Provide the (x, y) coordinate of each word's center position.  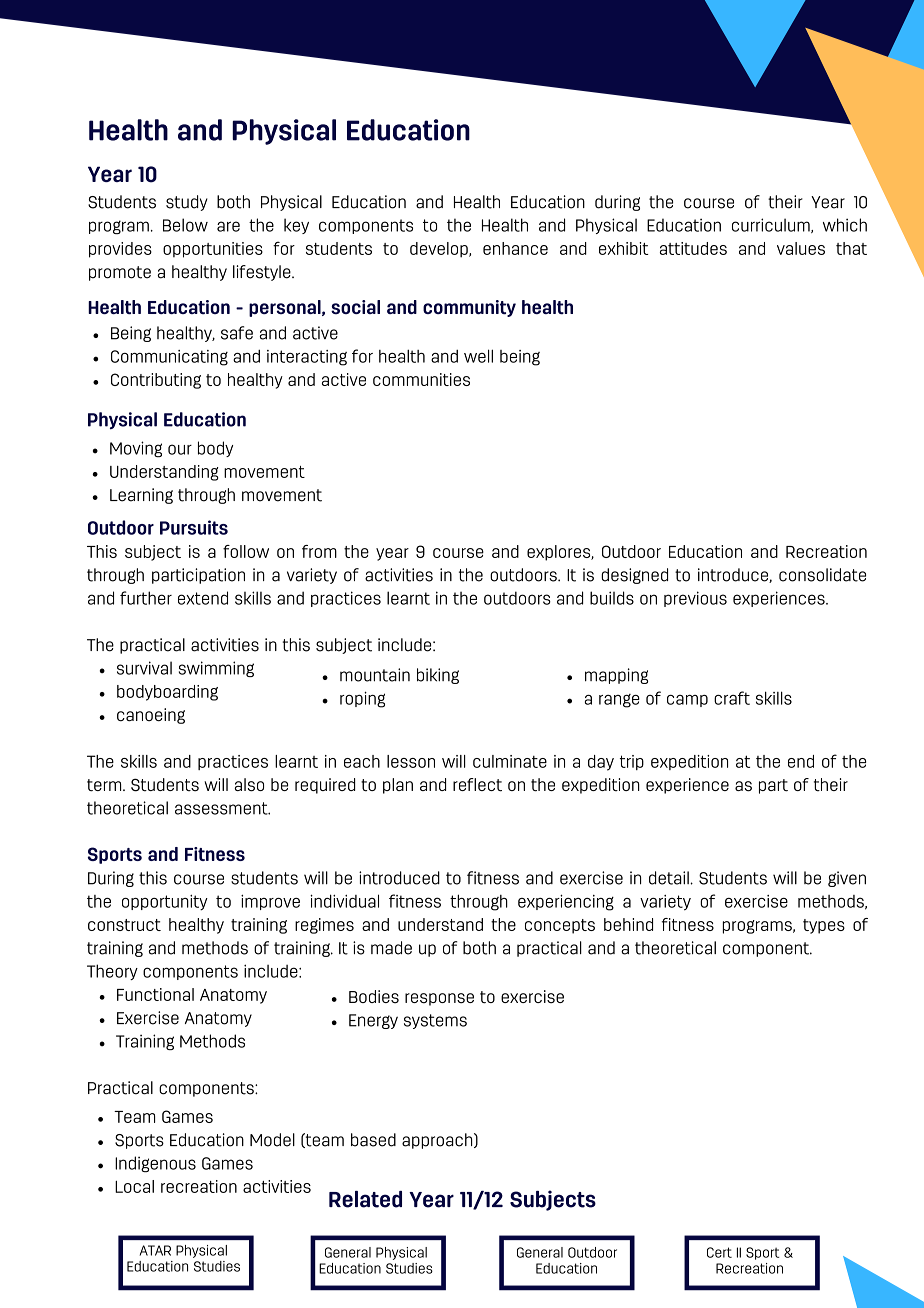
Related (365, 1199)
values (801, 248)
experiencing (566, 902)
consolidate (822, 575)
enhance (515, 248)
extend (203, 598)
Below (185, 225)
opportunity (165, 903)
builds (612, 598)
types (824, 926)
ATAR (155, 1250)
